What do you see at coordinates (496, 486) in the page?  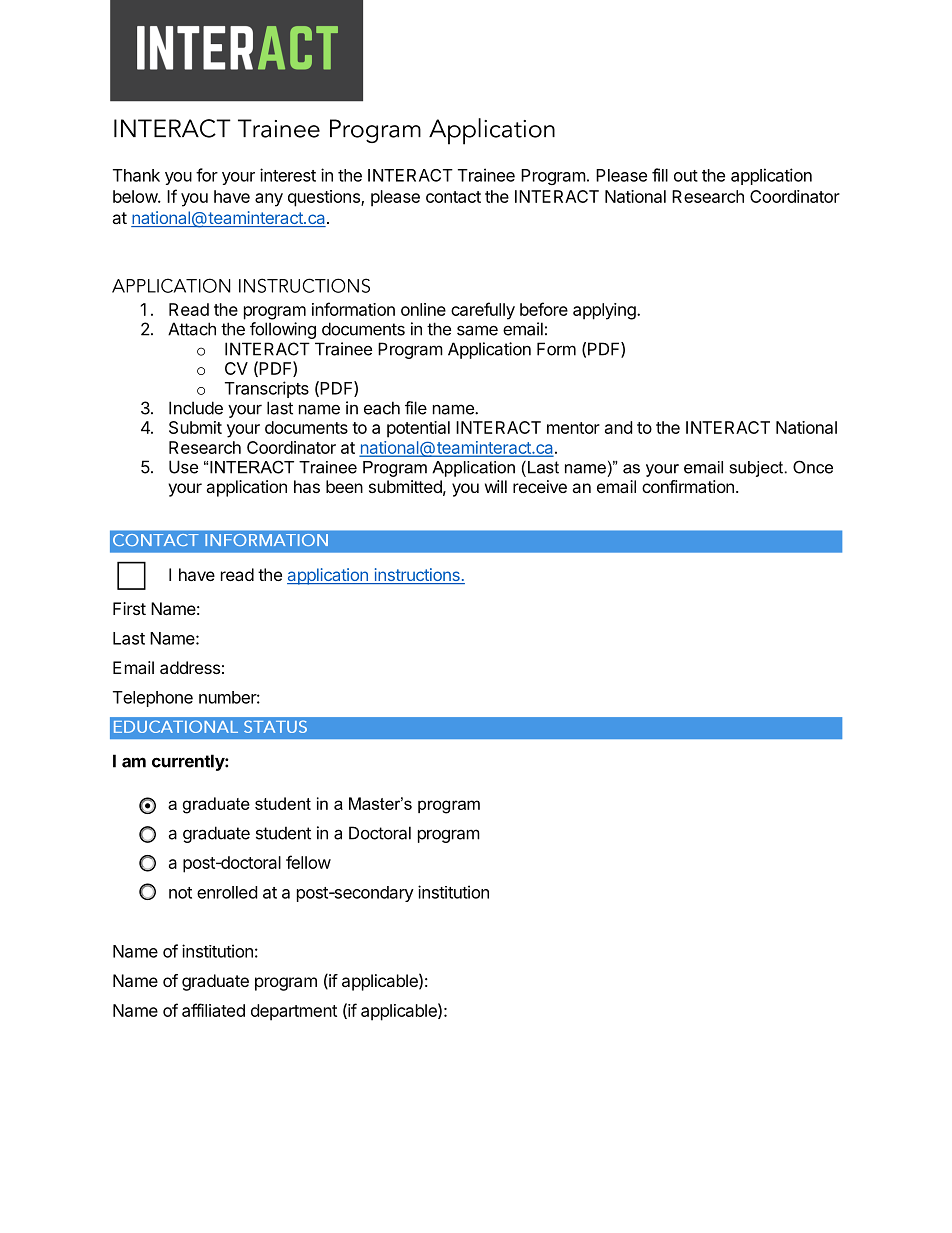 I see `will` at bounding box center [496, 486].
